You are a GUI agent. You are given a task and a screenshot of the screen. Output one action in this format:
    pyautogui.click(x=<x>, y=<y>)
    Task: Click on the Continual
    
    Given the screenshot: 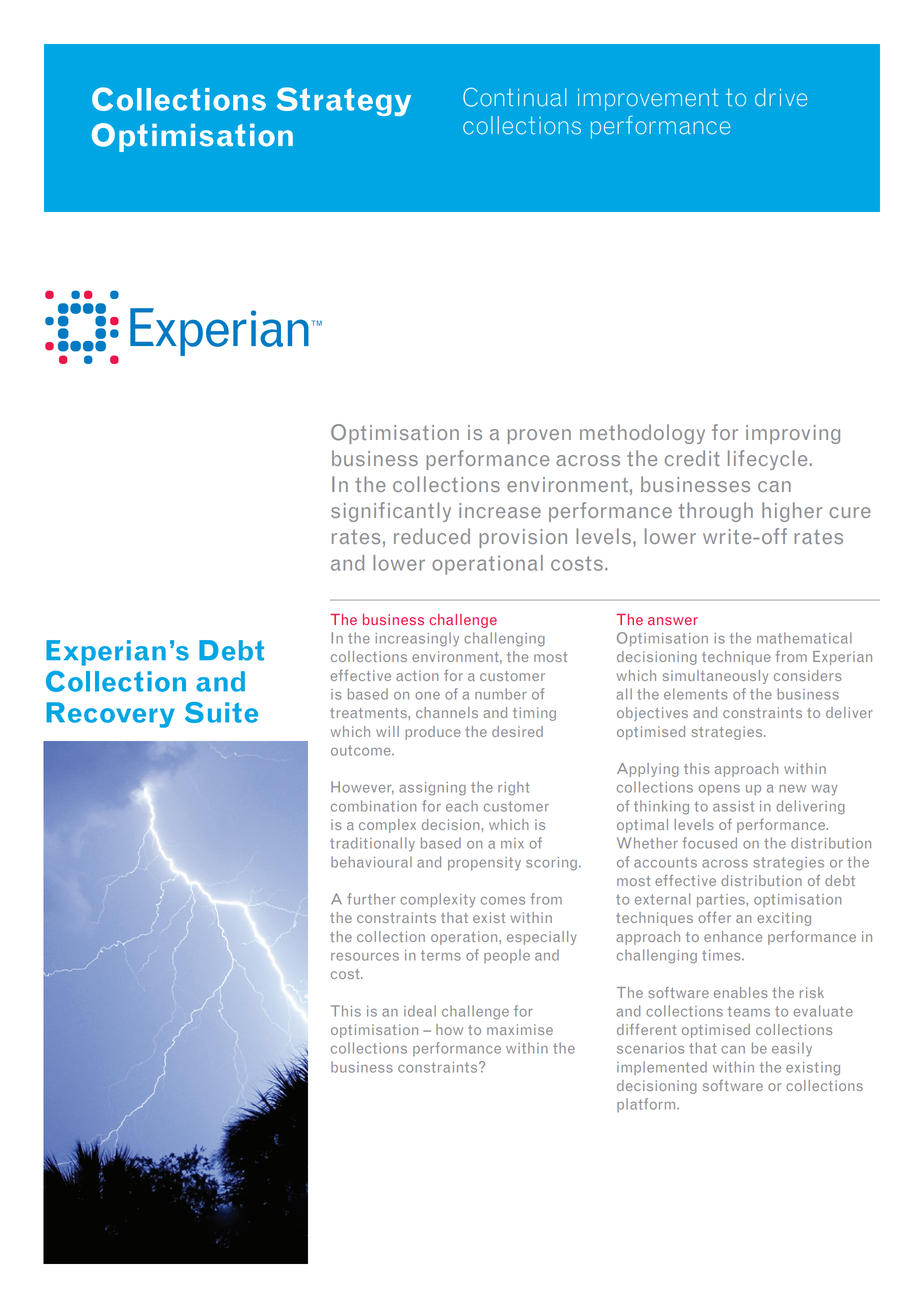 What is the action you would take?
    pyautogui.click(x=515, y=97)
